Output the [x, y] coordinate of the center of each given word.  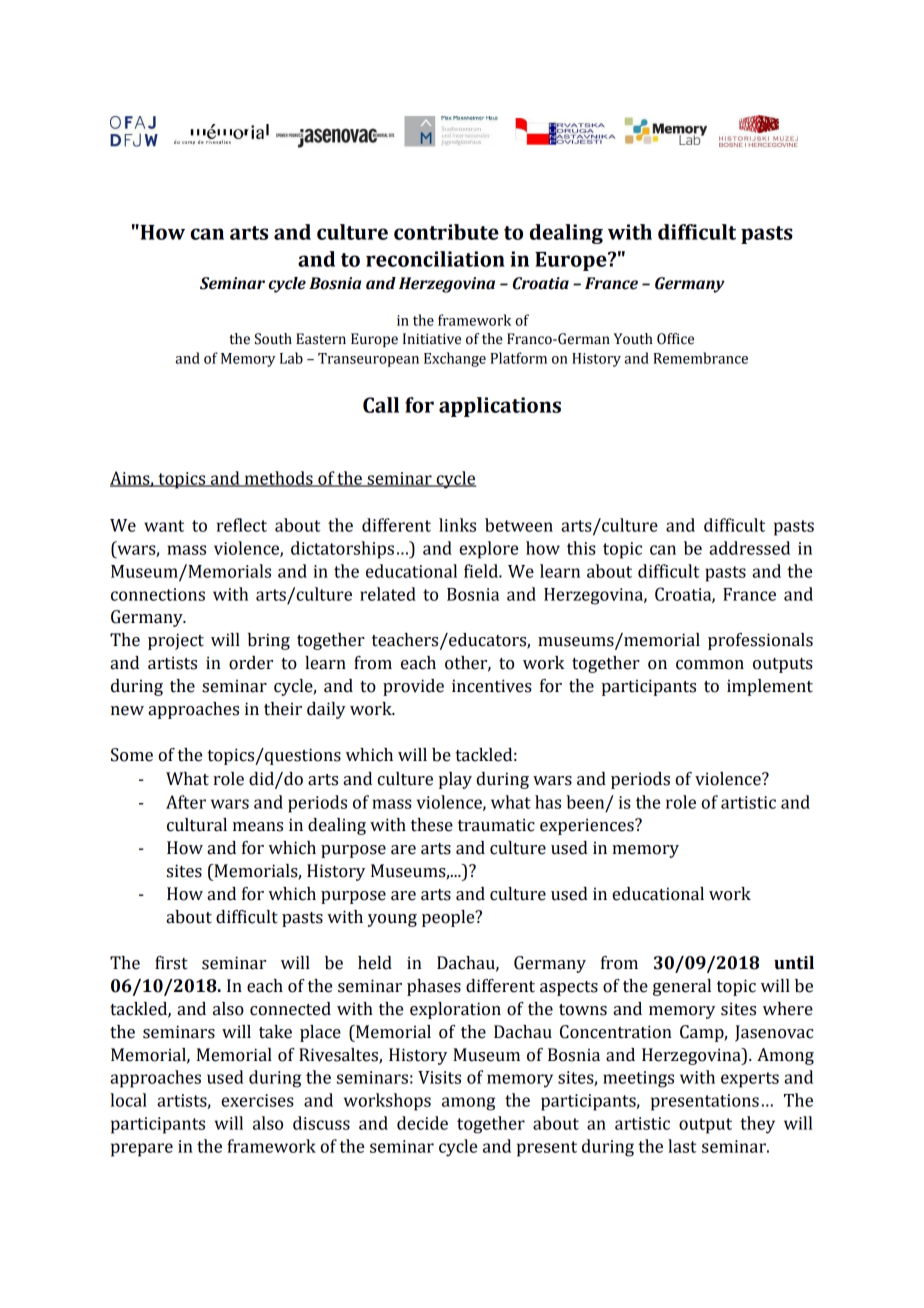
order [251, 663]
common [710, 665]
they [757, 1125]
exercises [257, 1100]
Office [675, 339]
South [273, 339]
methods [278, 479]
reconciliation [435, 259]
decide [422, 1123]
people [449, 918]
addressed [749, 548]
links [457, 525]
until [794, 963]
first [171, 963]
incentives [492, 686]
